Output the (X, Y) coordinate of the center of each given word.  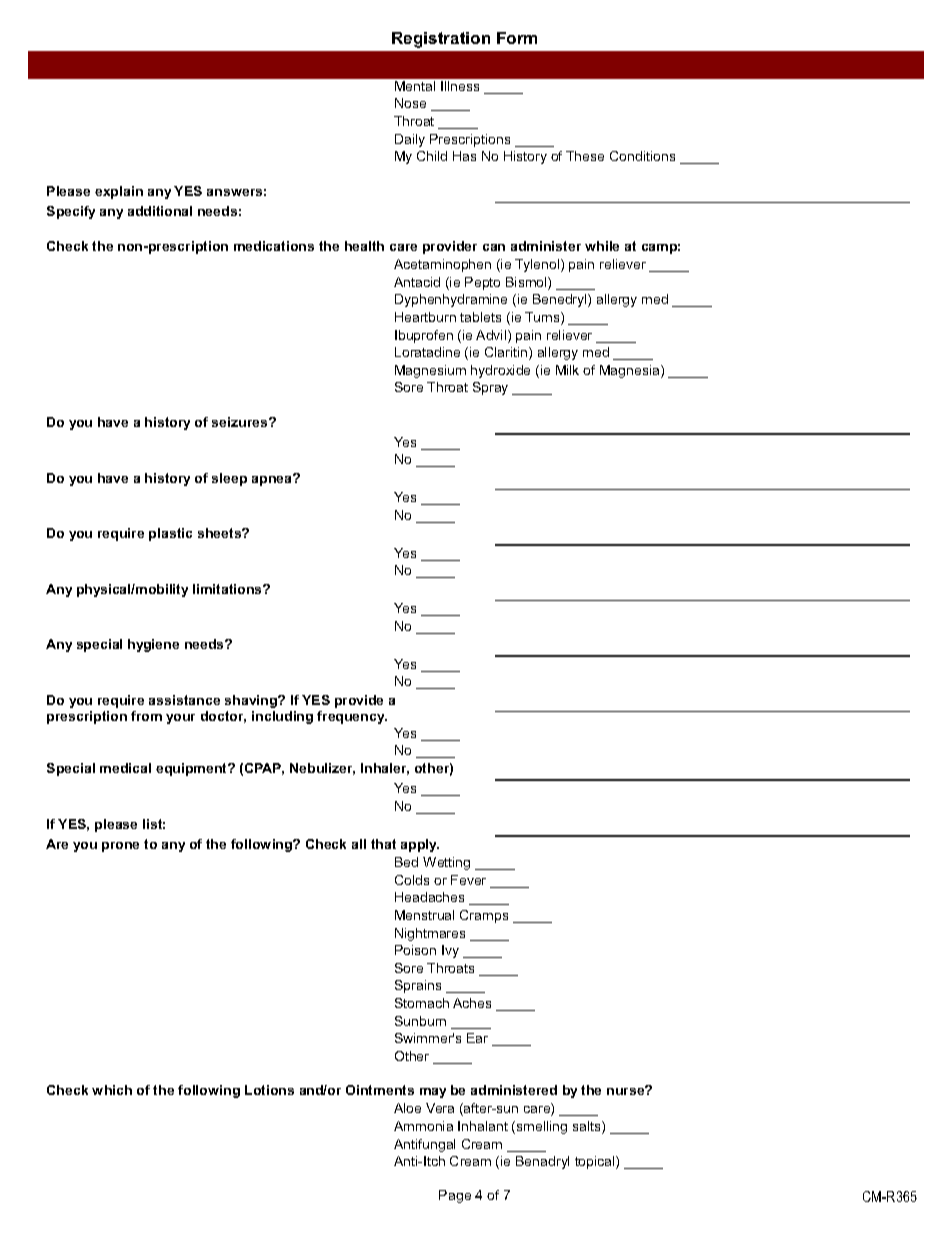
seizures (241, 422)
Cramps (484, 916)
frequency (352, 717)
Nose (410, 103)
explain (119, 192)
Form (517, 38)
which (112, 1090)
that (383, 844)
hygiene (153, 645)
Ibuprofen (424, 336)
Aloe (407, 1108)
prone (120, 847)
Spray (490, 388)
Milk (567, 370)
